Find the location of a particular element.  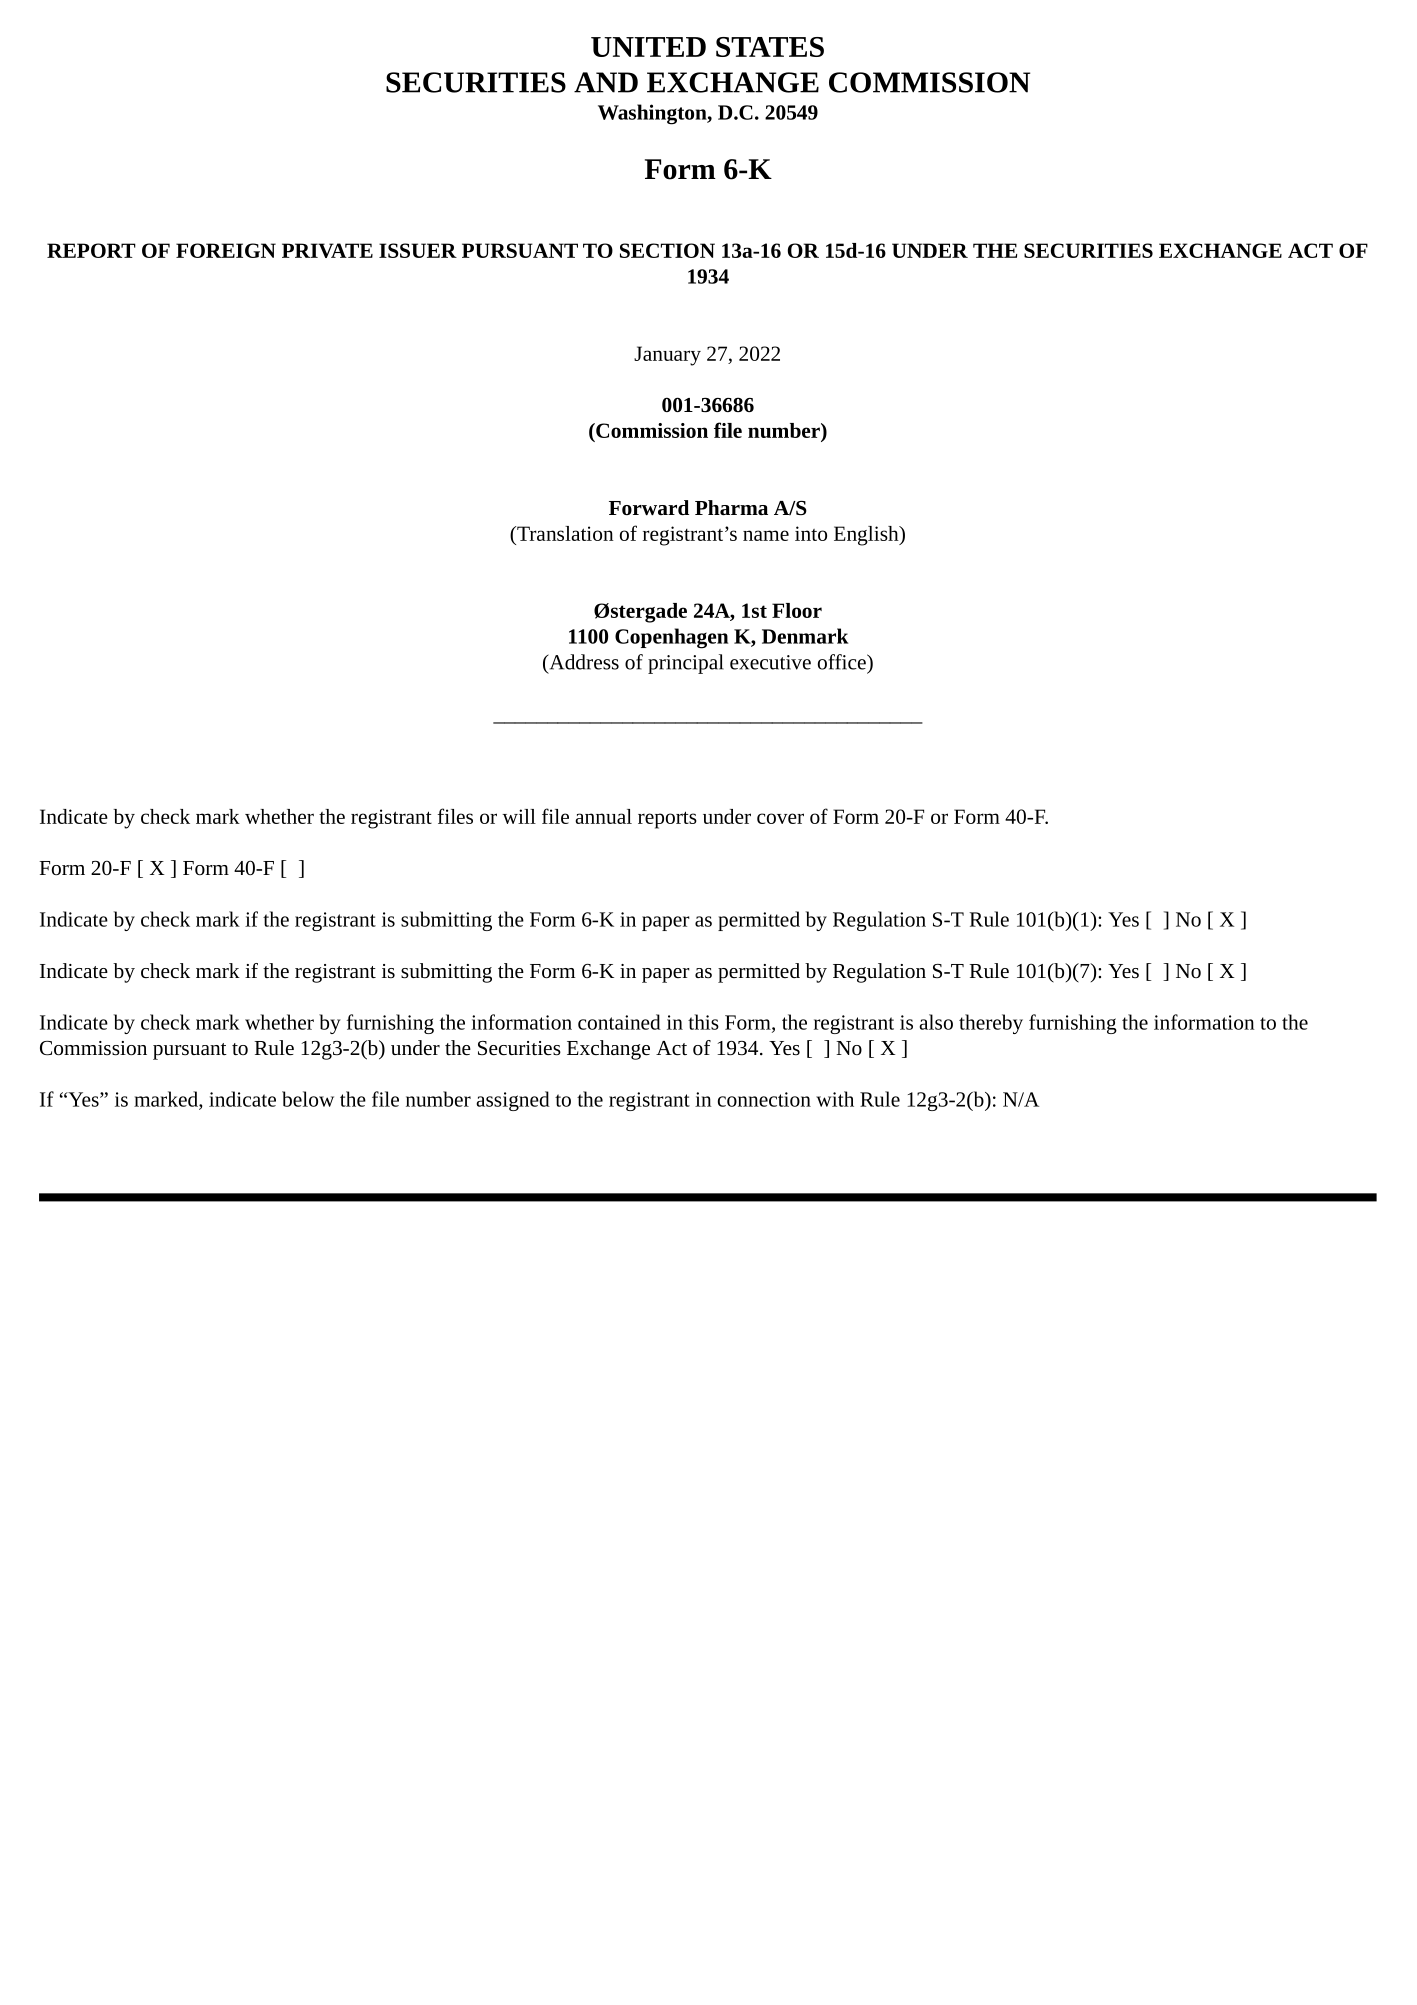

PRIVATE is located at coordinates (327, 250).
